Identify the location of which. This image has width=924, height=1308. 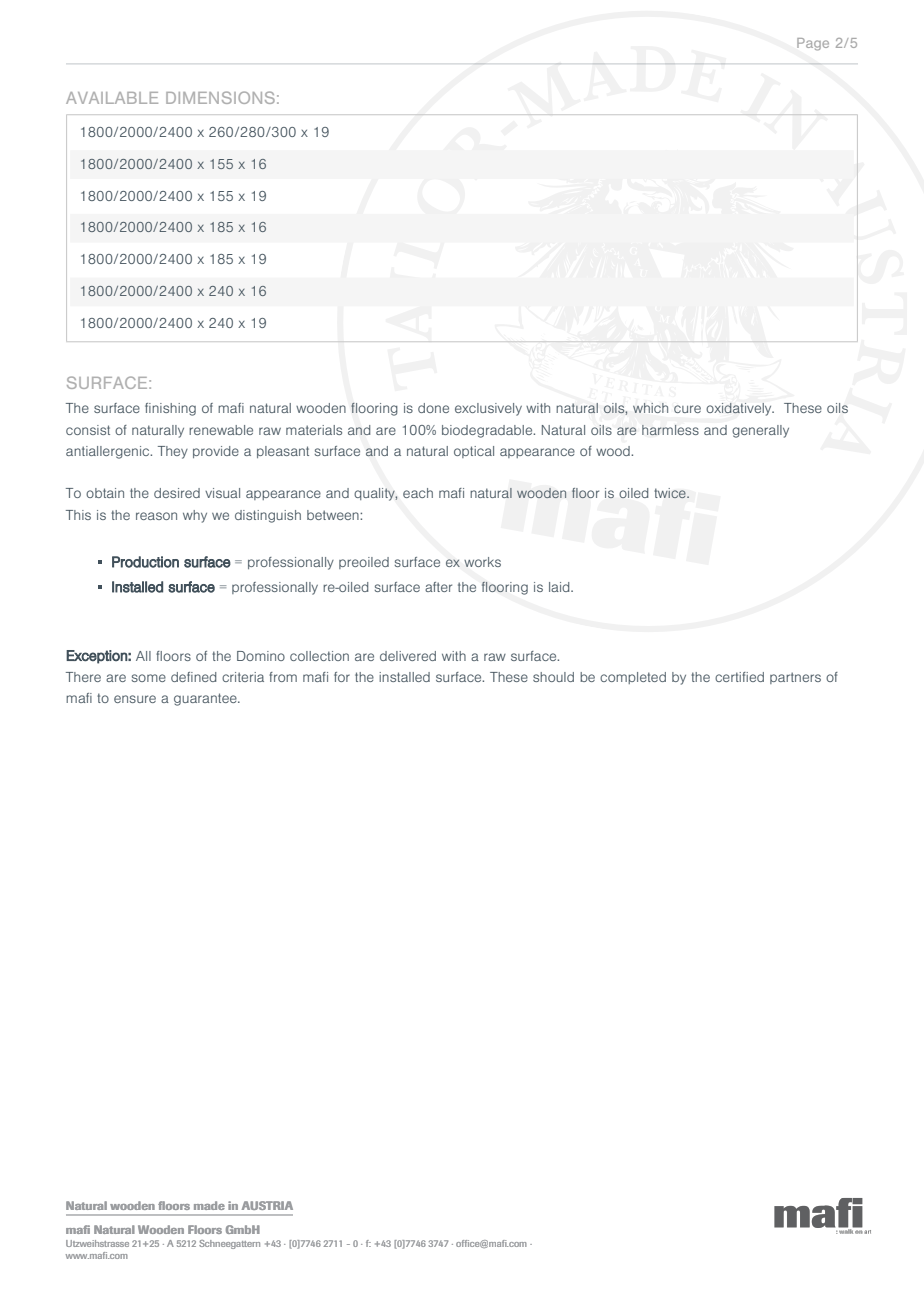
(650, 408).
